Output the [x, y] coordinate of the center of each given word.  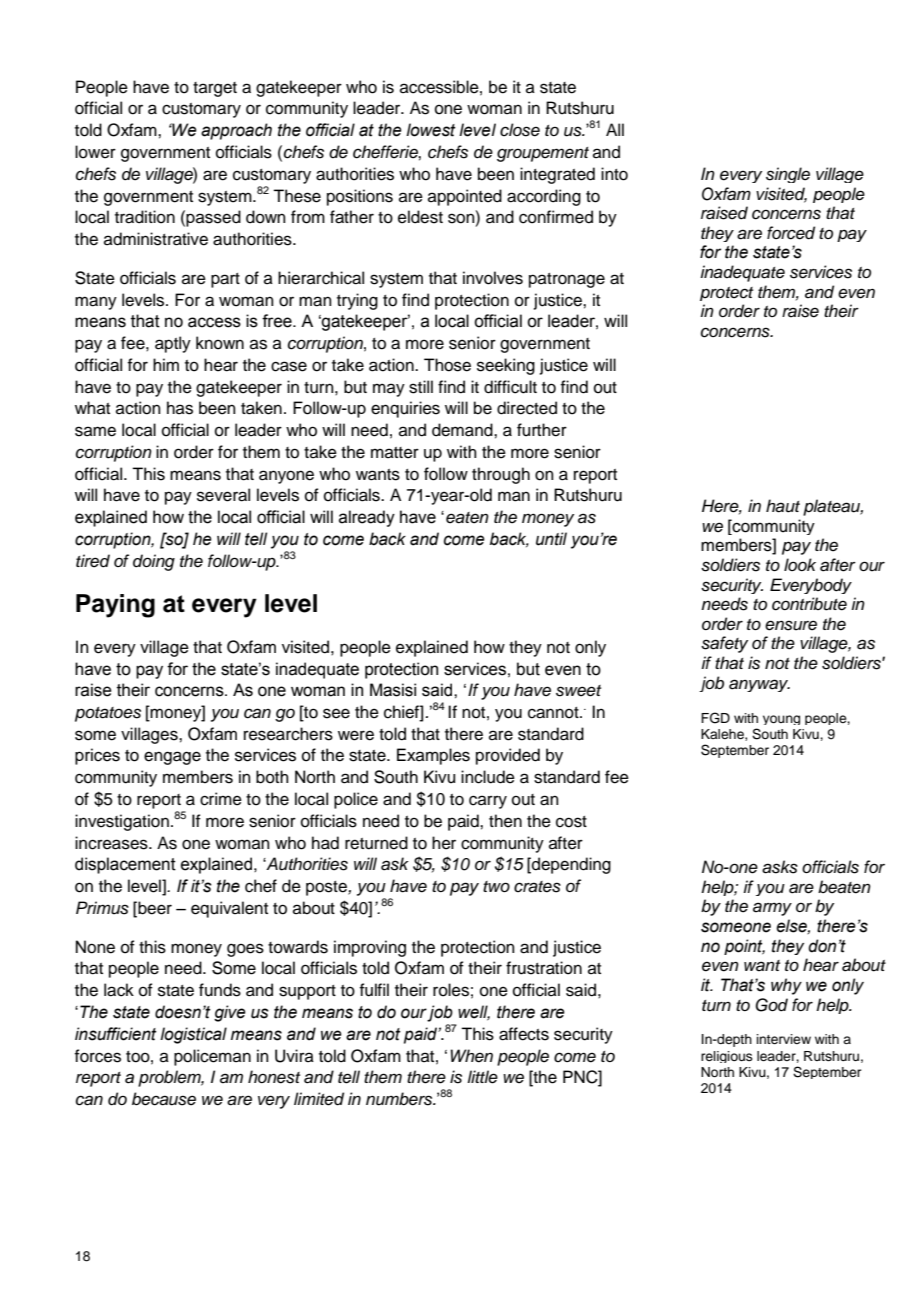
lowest [431, 130]
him [166, 364]
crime [221, 799]
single [788, 175]
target [215, 89]
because [164, 1099]
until [551, 539]
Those [447, 365]
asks [780, 867]
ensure [791, 625]
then [505, 821]
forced [791, 233]
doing [154, 562]
